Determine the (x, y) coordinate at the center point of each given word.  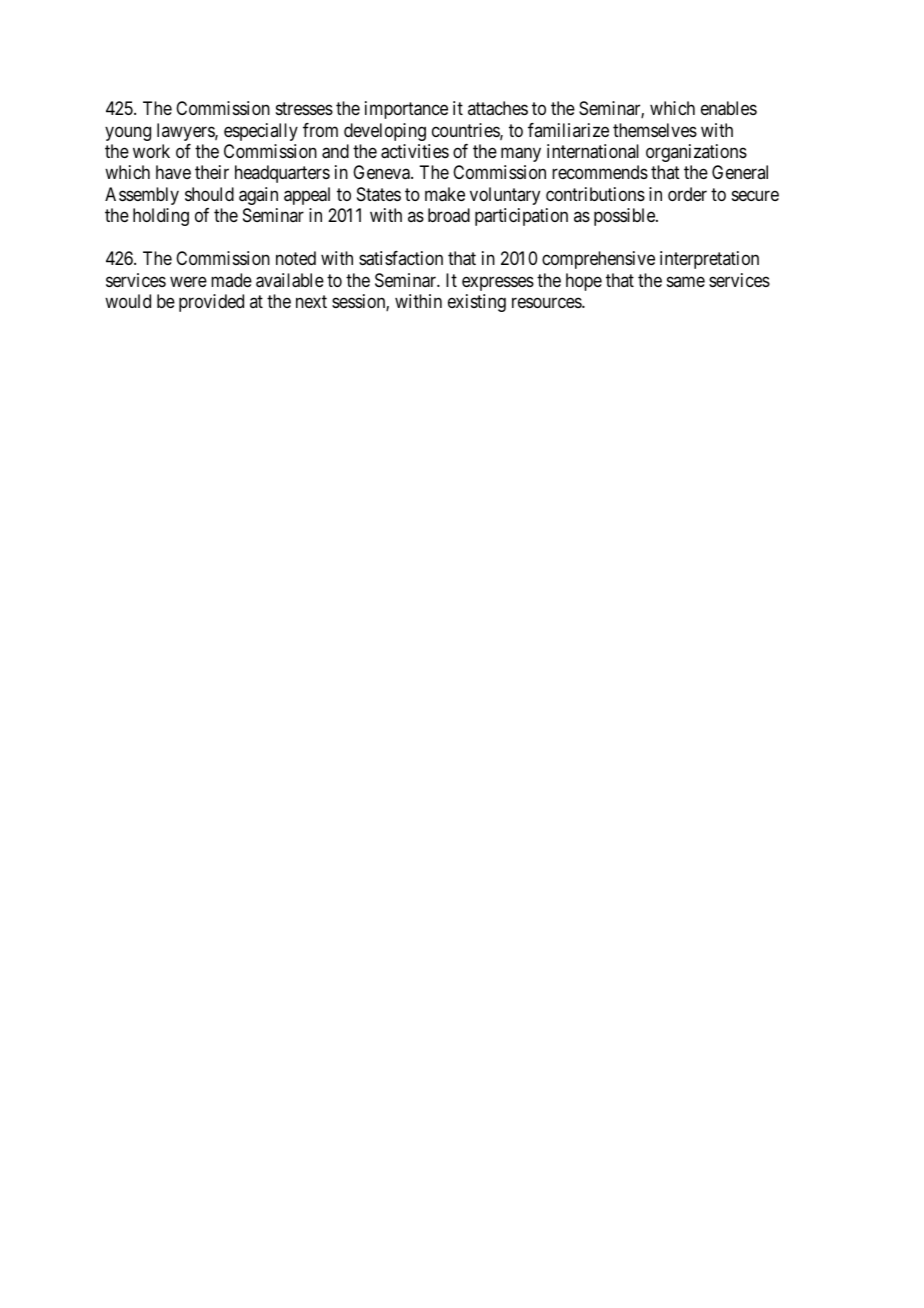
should (209, 194)
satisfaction (401, 258)
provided (211, 303)
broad (449, 215)
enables (729, 108)
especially (261, 132)
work (151, 151)
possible (625, 217)
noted (296, 258)
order (687, 194)
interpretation (709, 260)
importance (406, 110)
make (445, 194)
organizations (696, 153)
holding (161, 217)
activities (415, 151)
